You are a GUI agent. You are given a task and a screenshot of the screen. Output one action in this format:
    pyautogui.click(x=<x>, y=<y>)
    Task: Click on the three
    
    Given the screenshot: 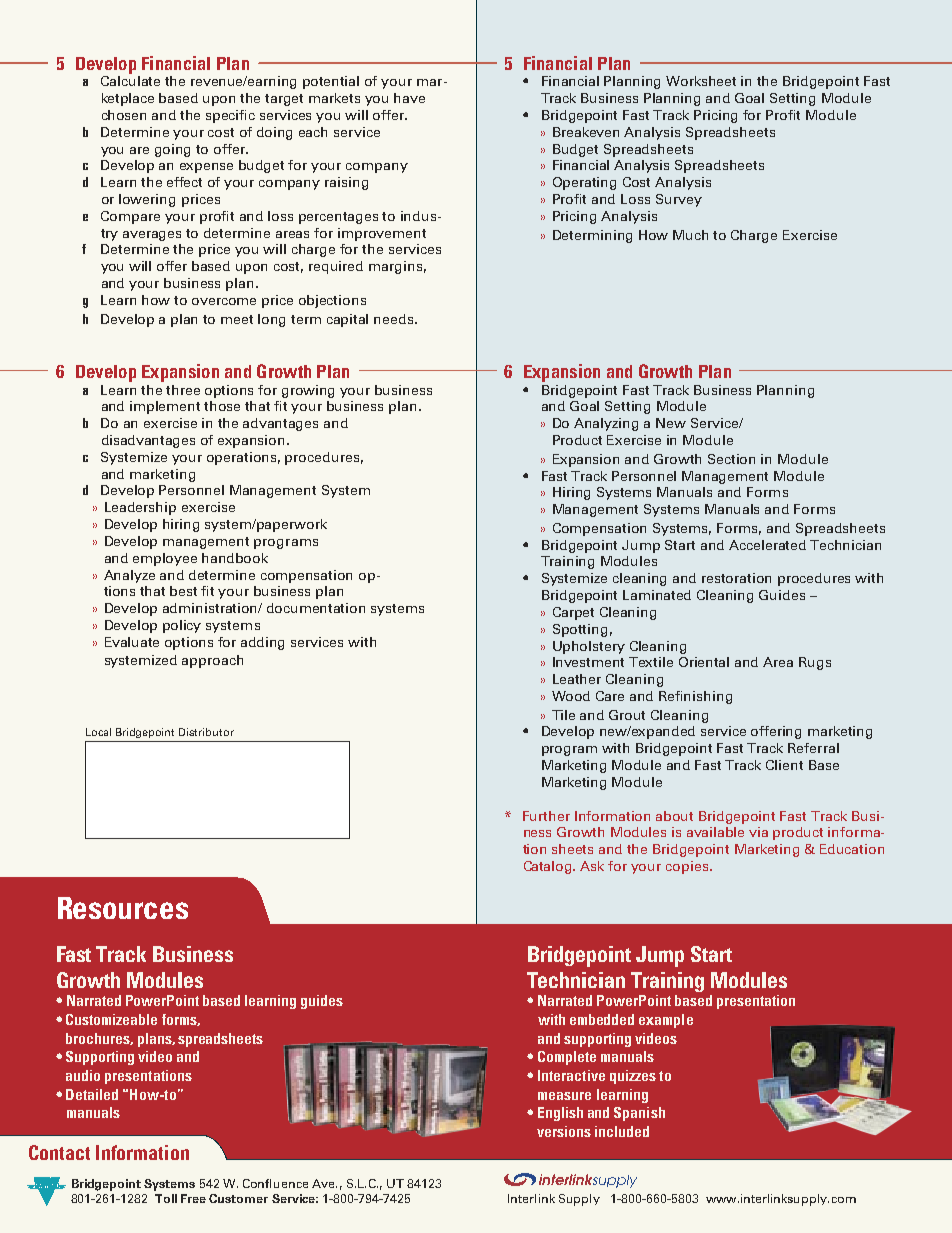 What is the action you would take?
    pyautogui.click(x=183, y=390)
